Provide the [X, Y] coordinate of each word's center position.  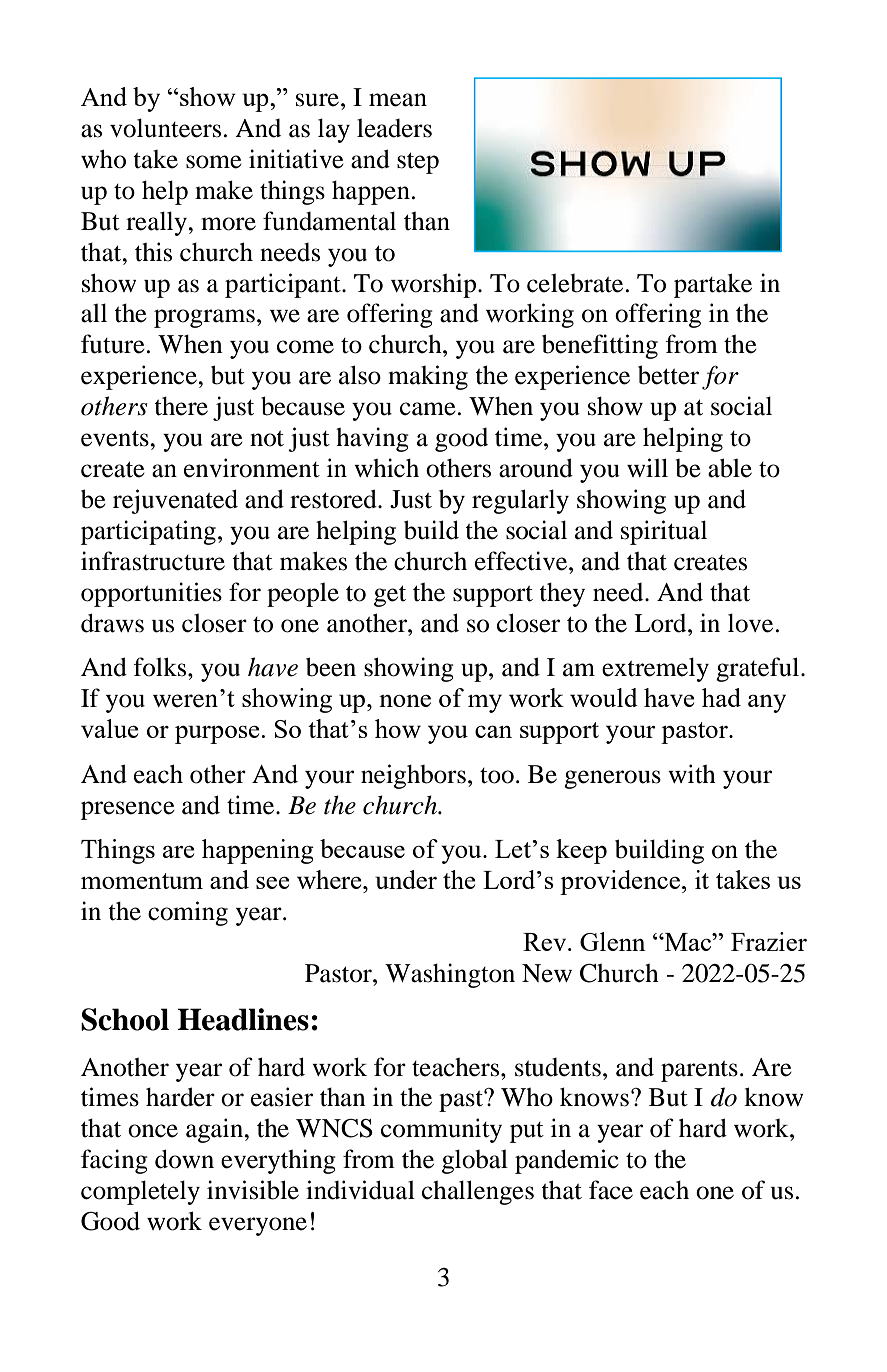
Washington [450, 975]
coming [188, 913]
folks [161, 667]
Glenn [613, 941]
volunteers [165, 128]
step [418, 163]
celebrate [575, 283]
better [668, 375]
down [184, 1159]
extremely [655, 669]
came [428, 409]
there [181, 406]
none [405, 701]
